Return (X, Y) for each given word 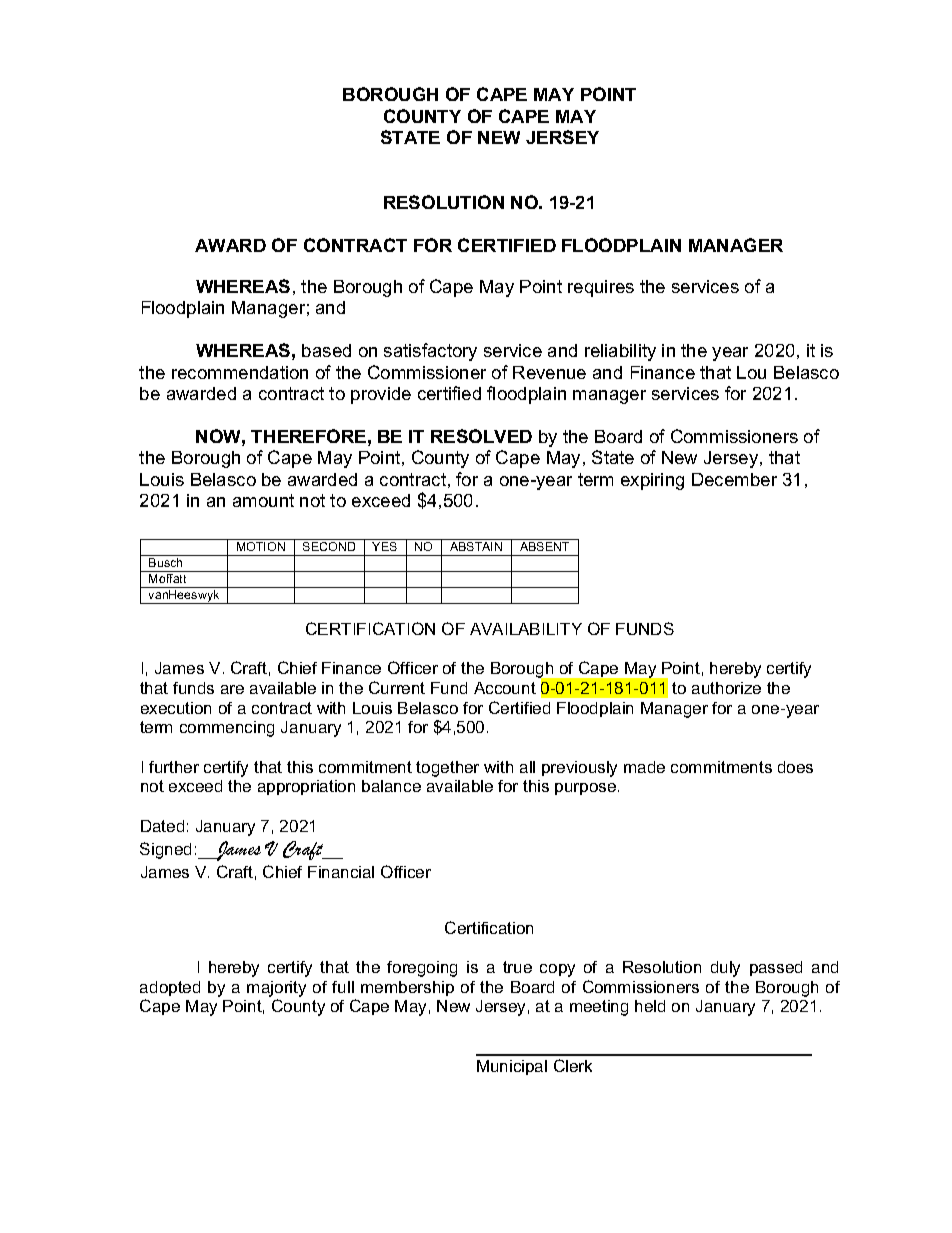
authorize (726, 688)
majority (276, 989)
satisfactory (430, 352)
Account (505, 688)
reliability (620, 352)
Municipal (512, 1067)
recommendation (240, 372)
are (232, 689)
